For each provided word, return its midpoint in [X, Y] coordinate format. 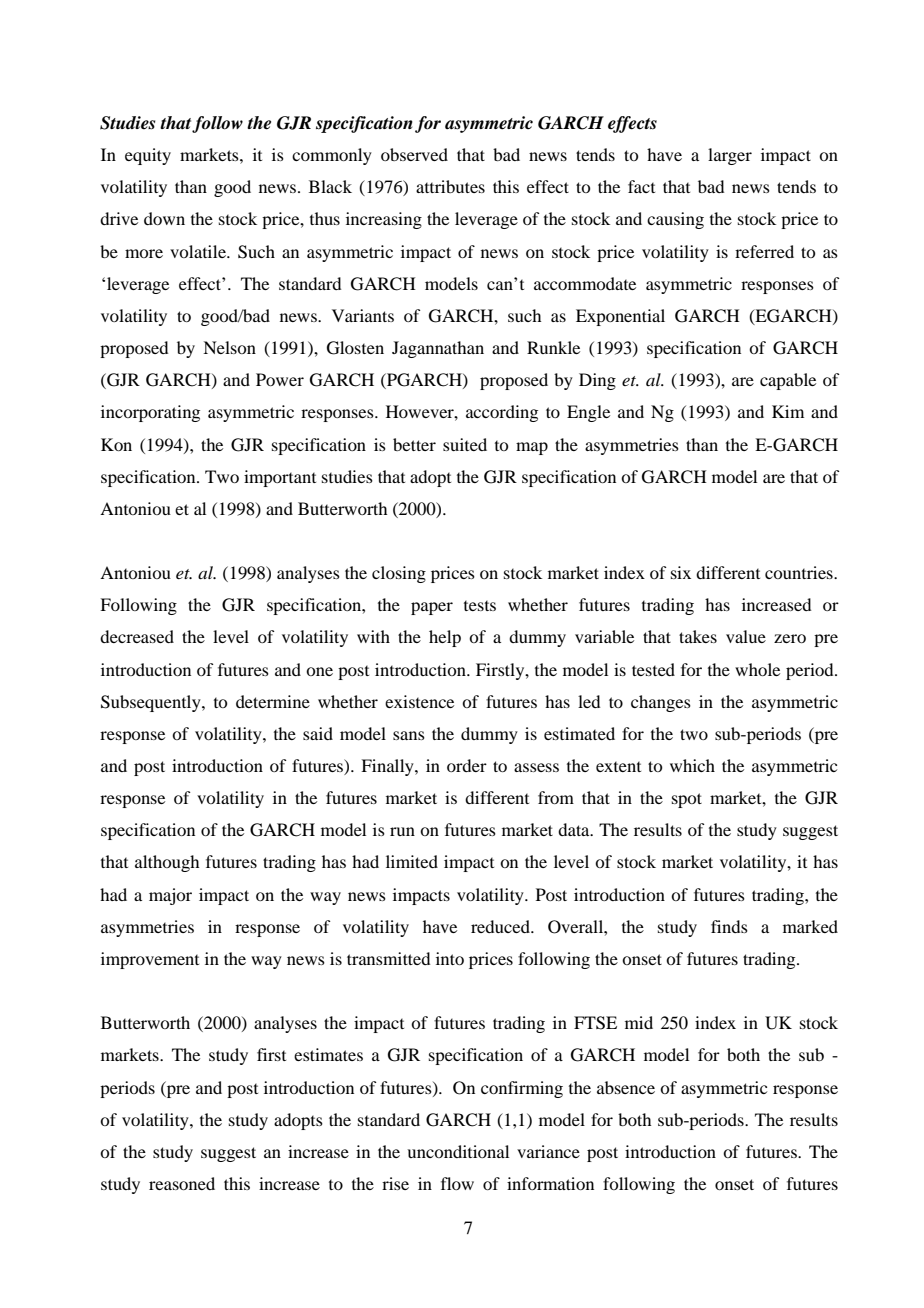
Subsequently [152, 703]
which [692, 765]
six [681, 572]
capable [788, 381]
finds [729, 926]
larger [730, 156]
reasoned [182, 1183]
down [164, 218]
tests [480, 605]
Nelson [229, 347]
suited [465, 444]
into [450, 958]
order [467, 765]
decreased [137, 636]
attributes [450, 186]
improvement [150, 960]
